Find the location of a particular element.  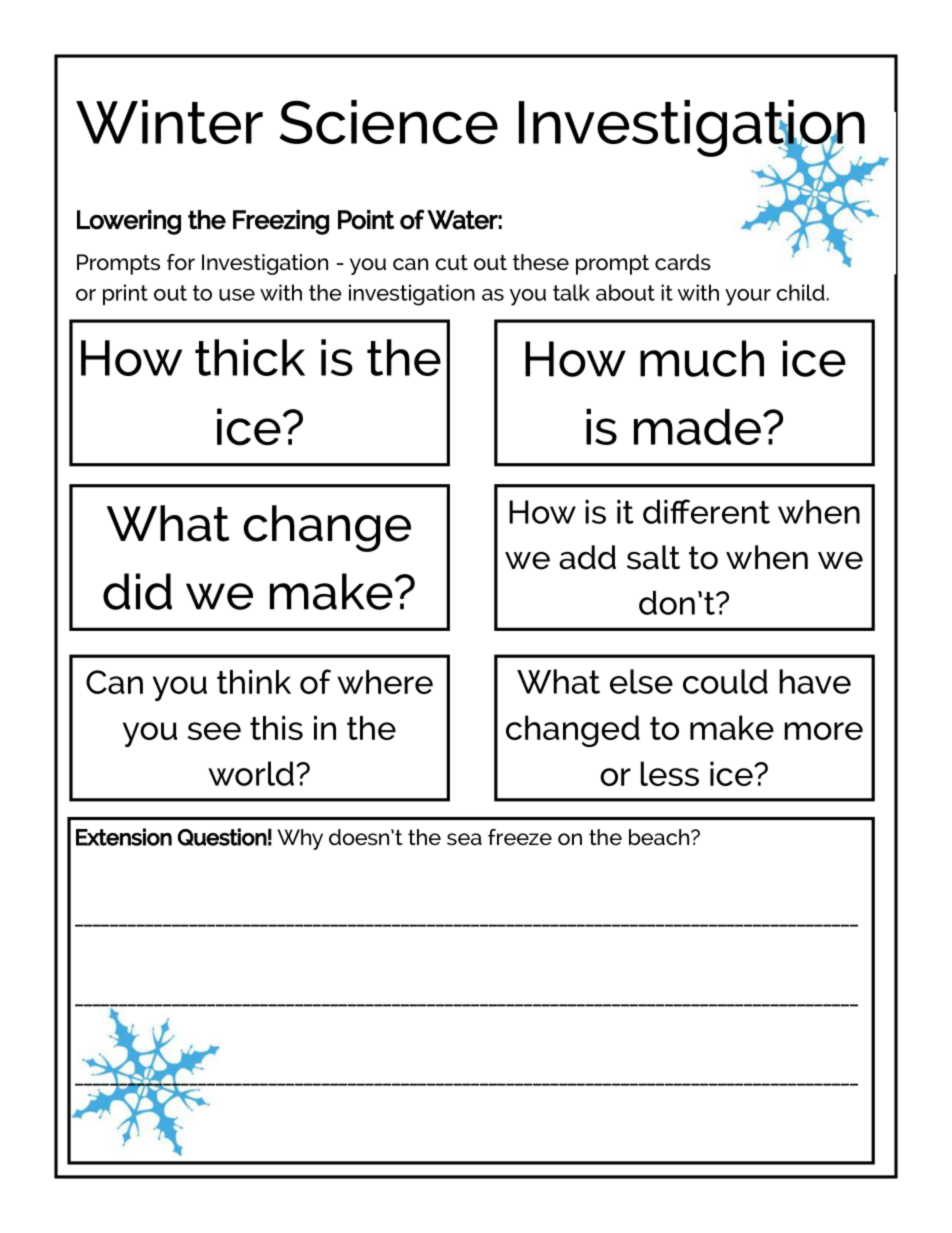

thick is located at coordinates (250, 357).
